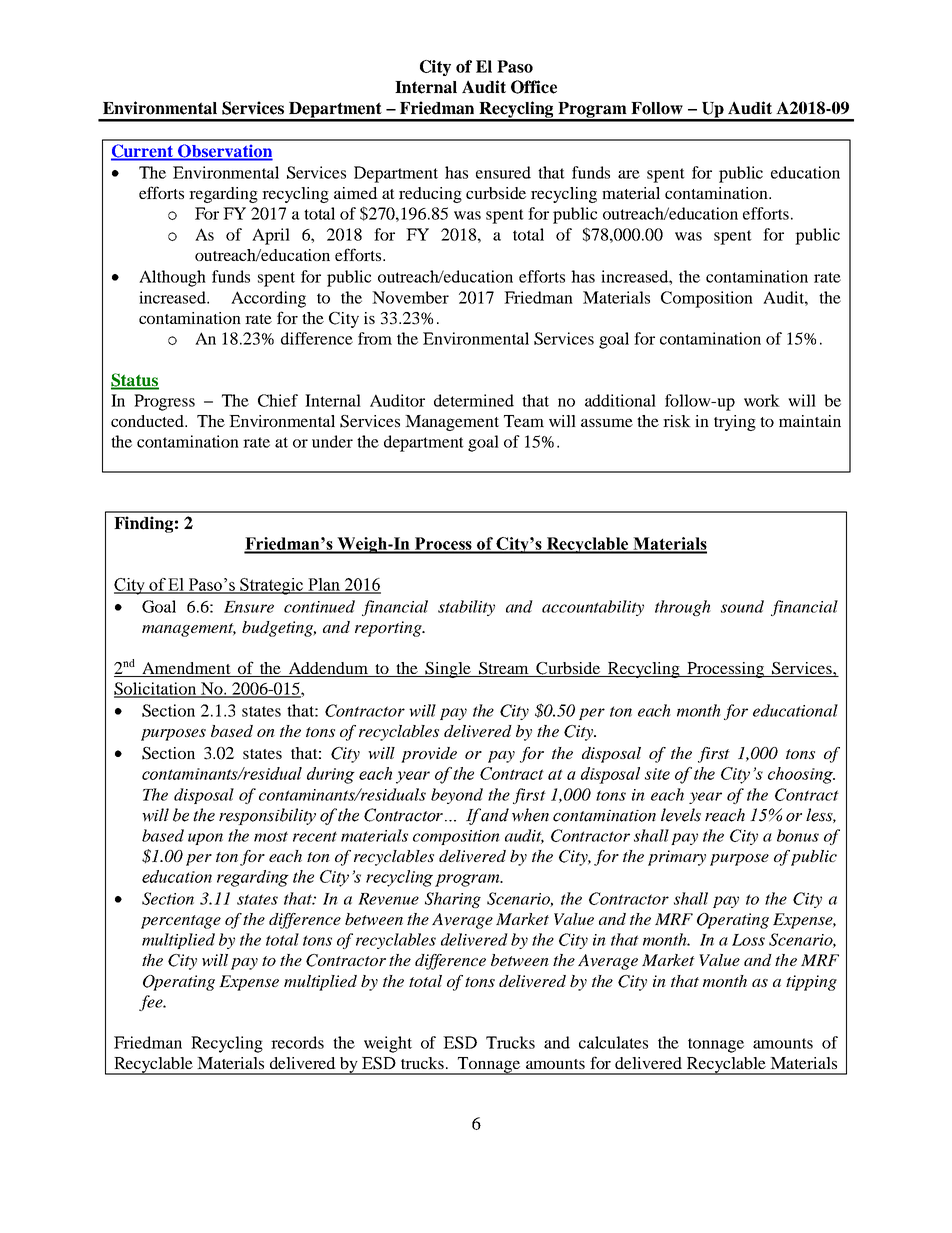 This screenshot has height=1233, width=952. I want to click on site, so click(657, 774).
